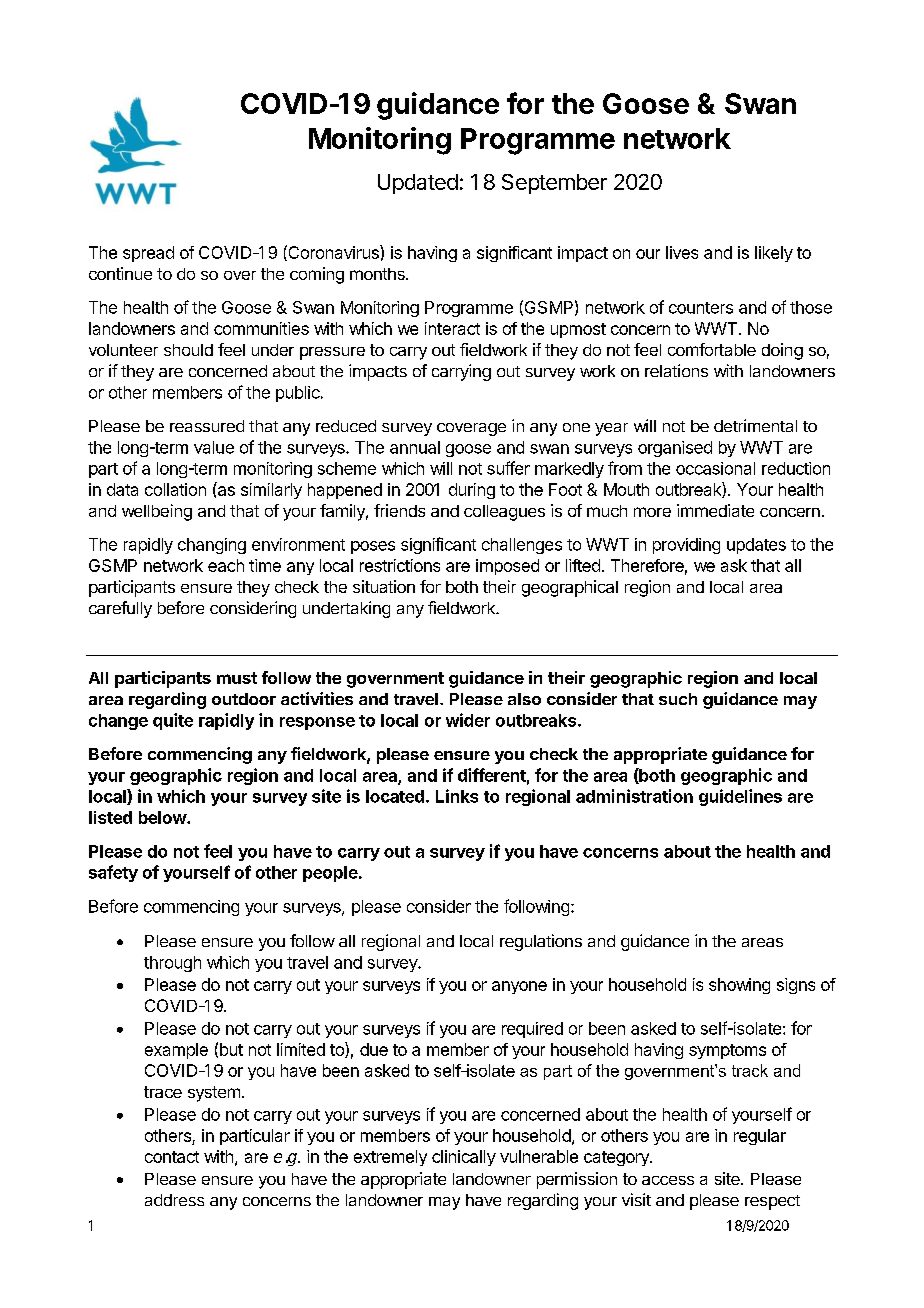 Image resolution: width=924 pixels, height=1308 pixels. What do you see at coordinates (468, 720) in the screenshot?
I see `wider` at bounding box center [468, 720].
